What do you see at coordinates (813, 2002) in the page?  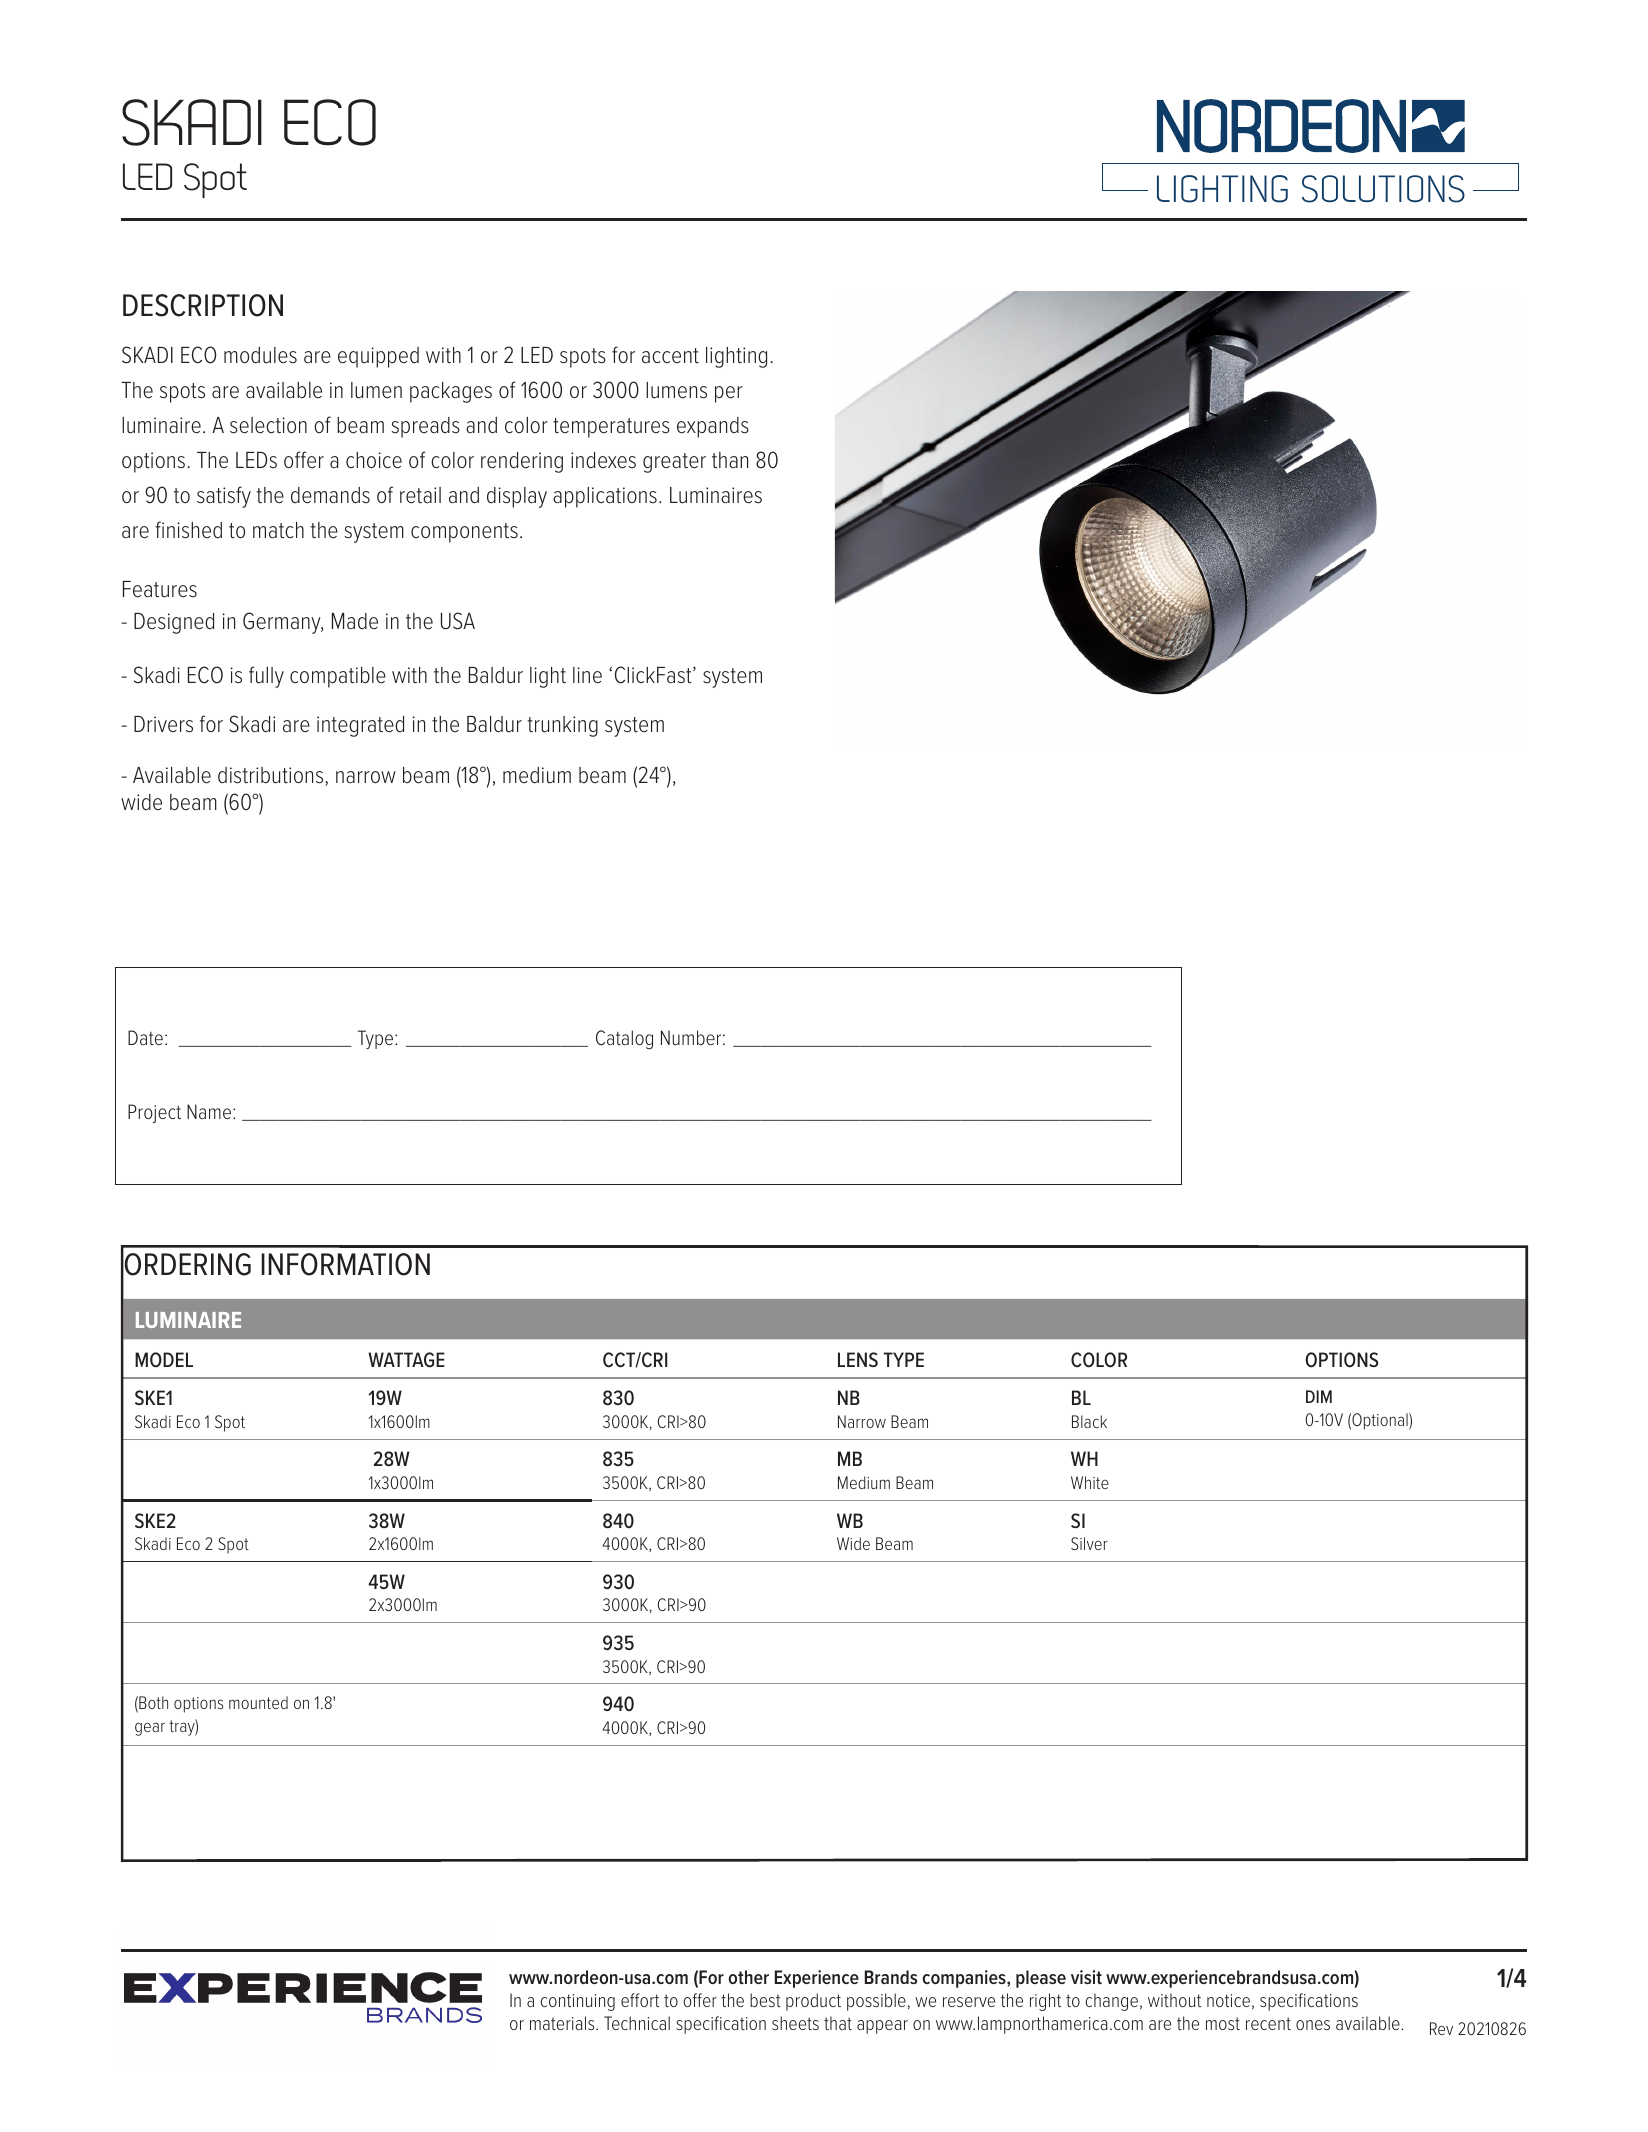 I see `product` at bounding box center [813, 2002].
